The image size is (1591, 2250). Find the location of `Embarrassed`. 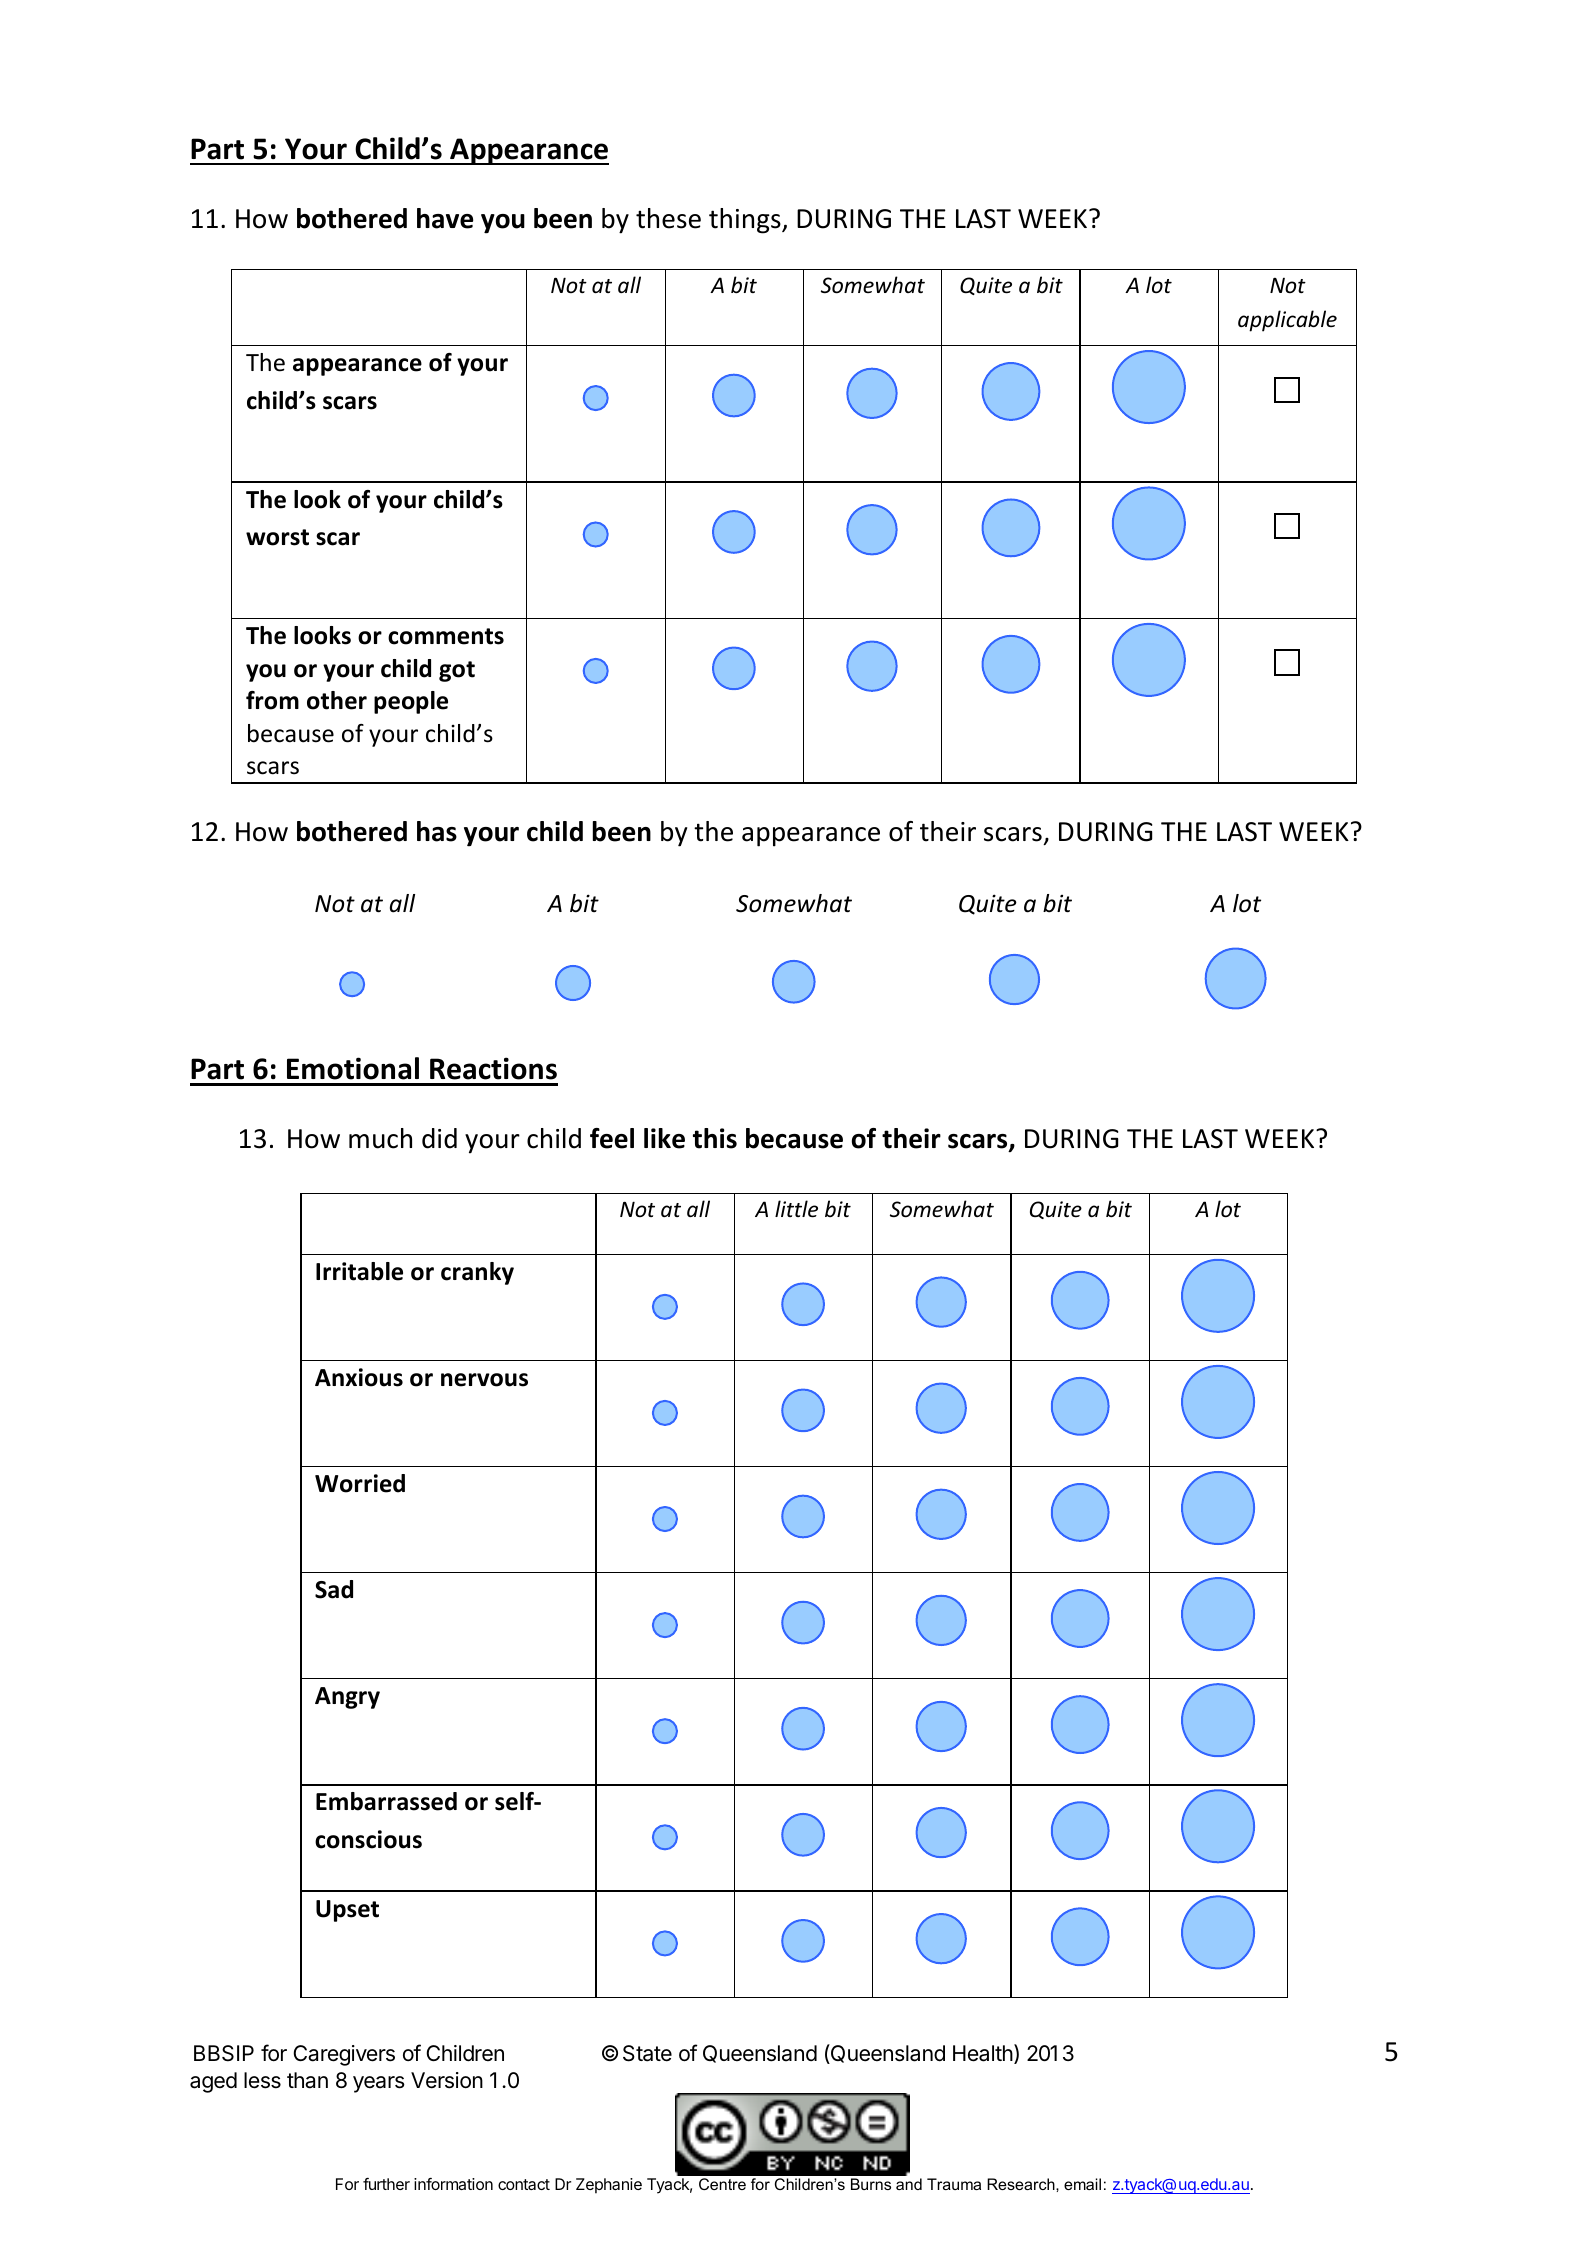

Embarrassed is located at coordinates (386, 1801).
